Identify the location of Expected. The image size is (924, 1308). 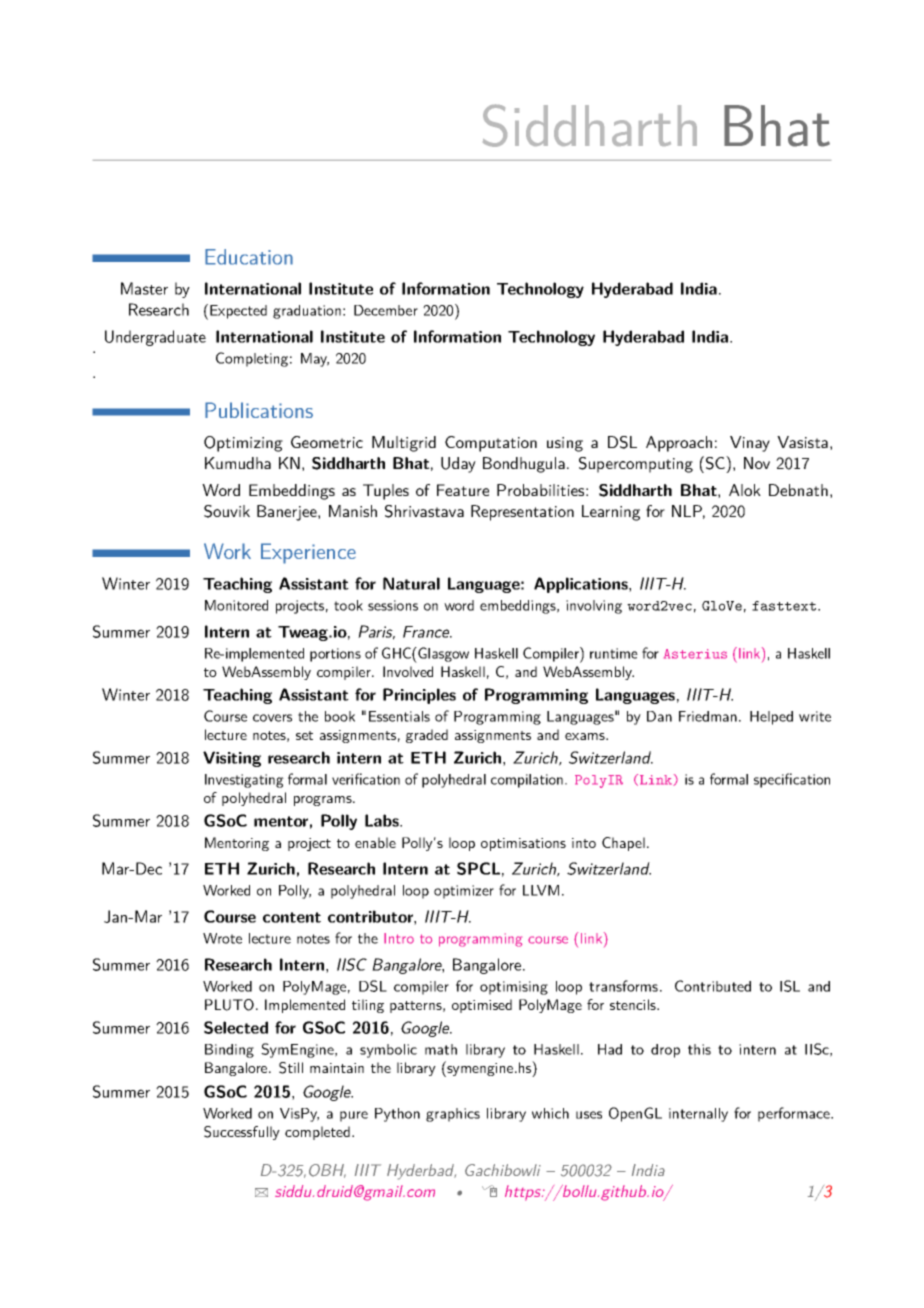
(238, 312).
